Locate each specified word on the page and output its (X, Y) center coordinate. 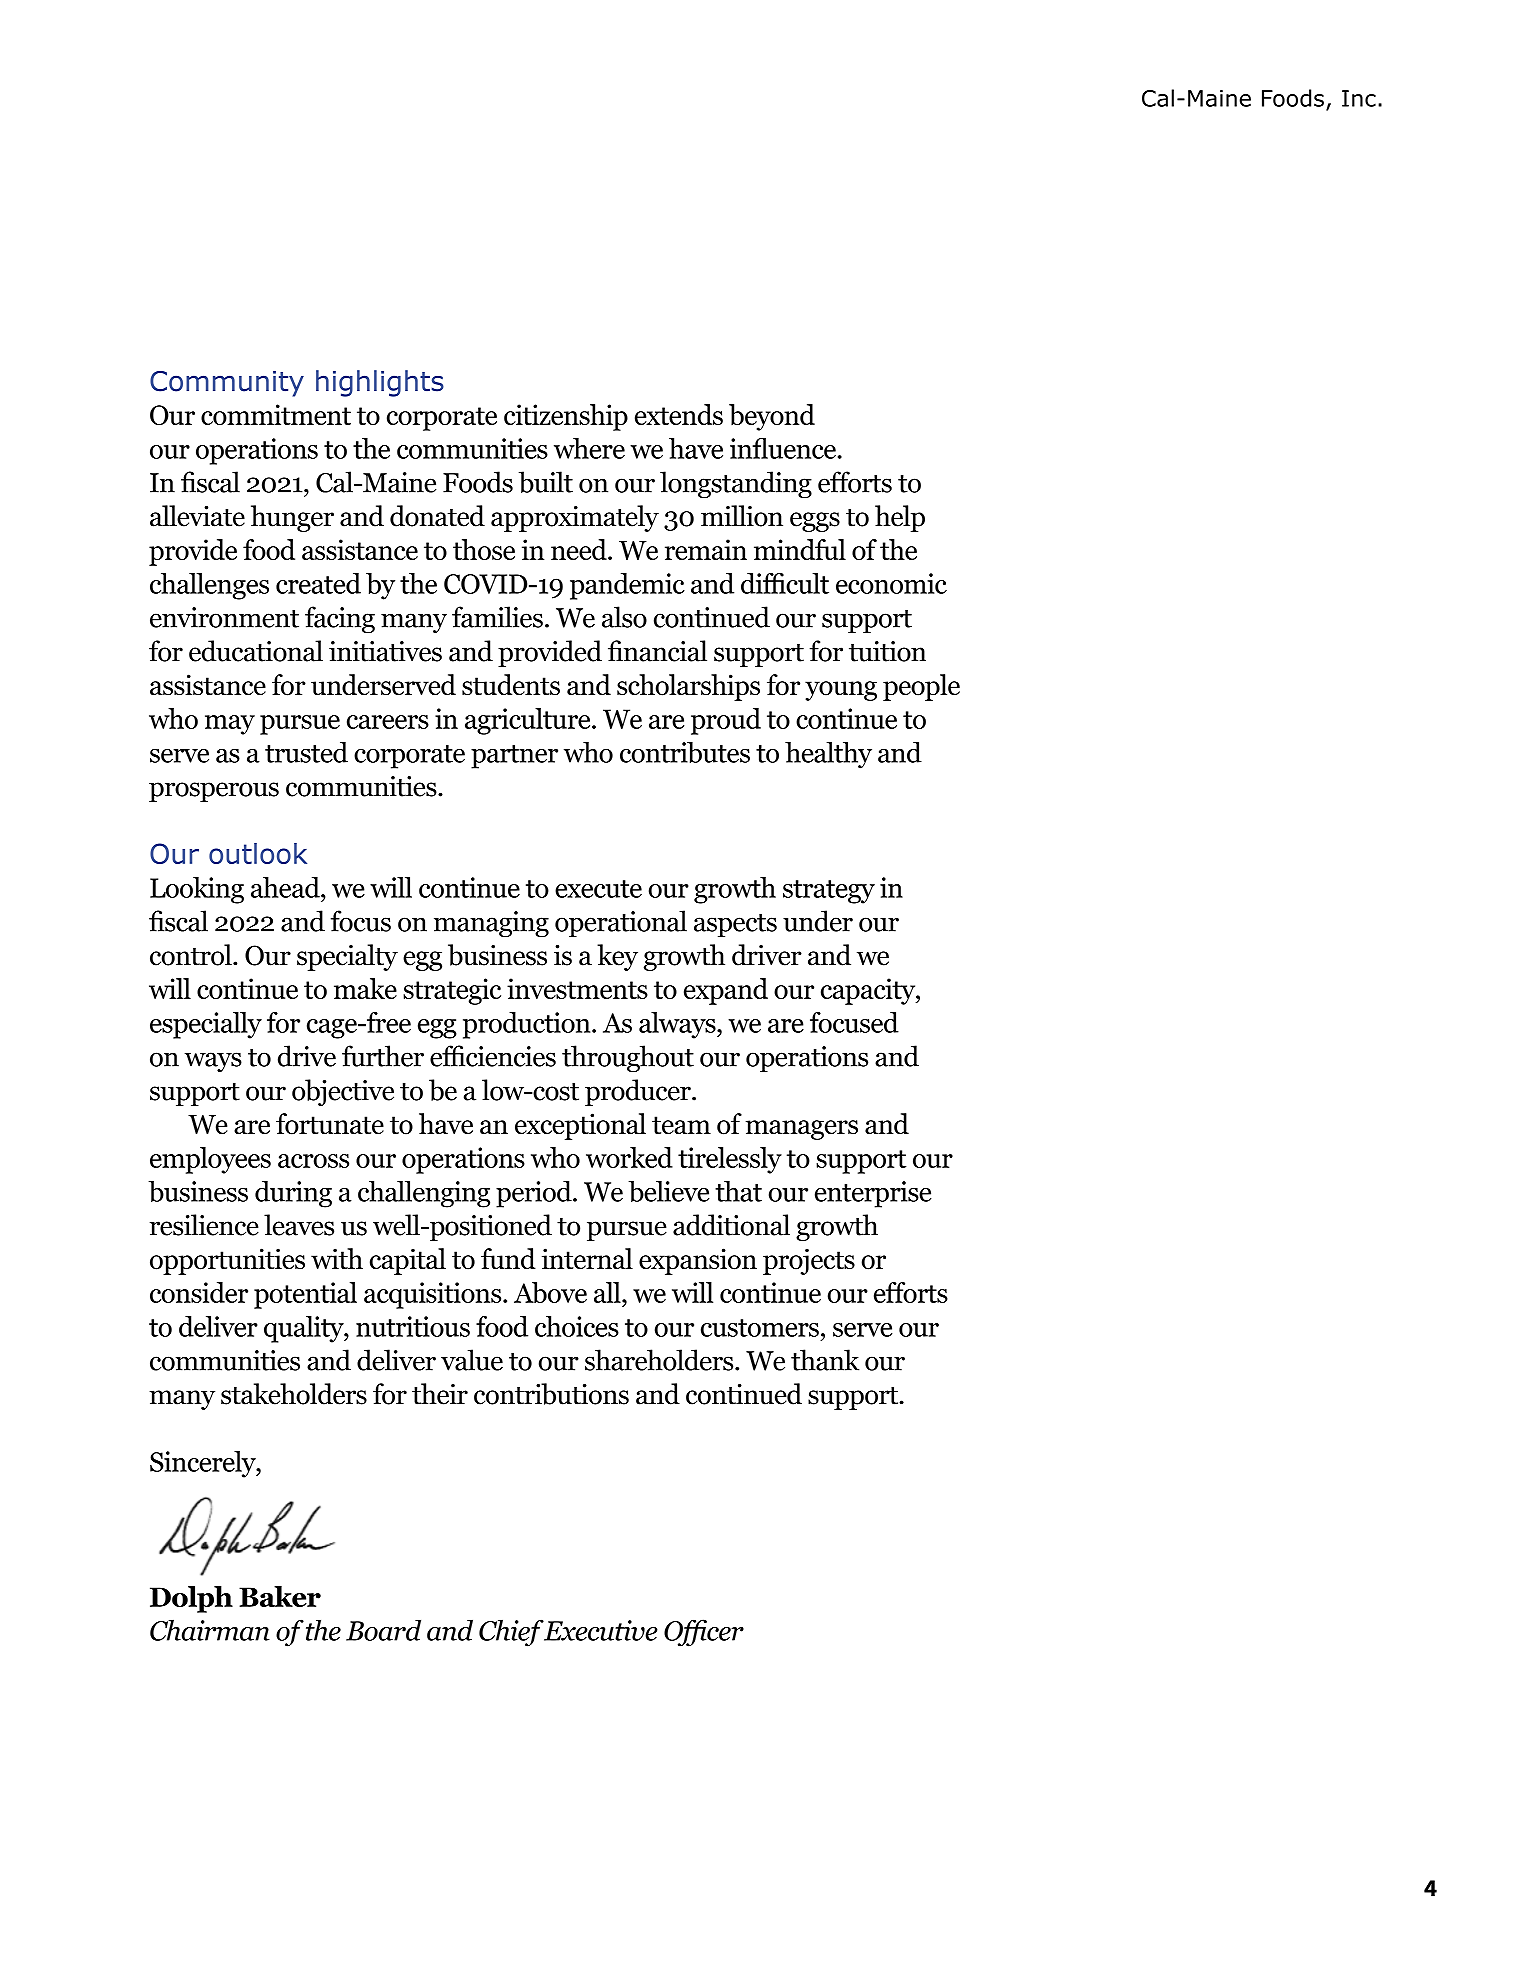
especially (206, 1025)
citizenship (566, 417)
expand (726, 991)
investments (577, 988)
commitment (276, 414)
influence (783, 448)
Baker (280, 1596)
